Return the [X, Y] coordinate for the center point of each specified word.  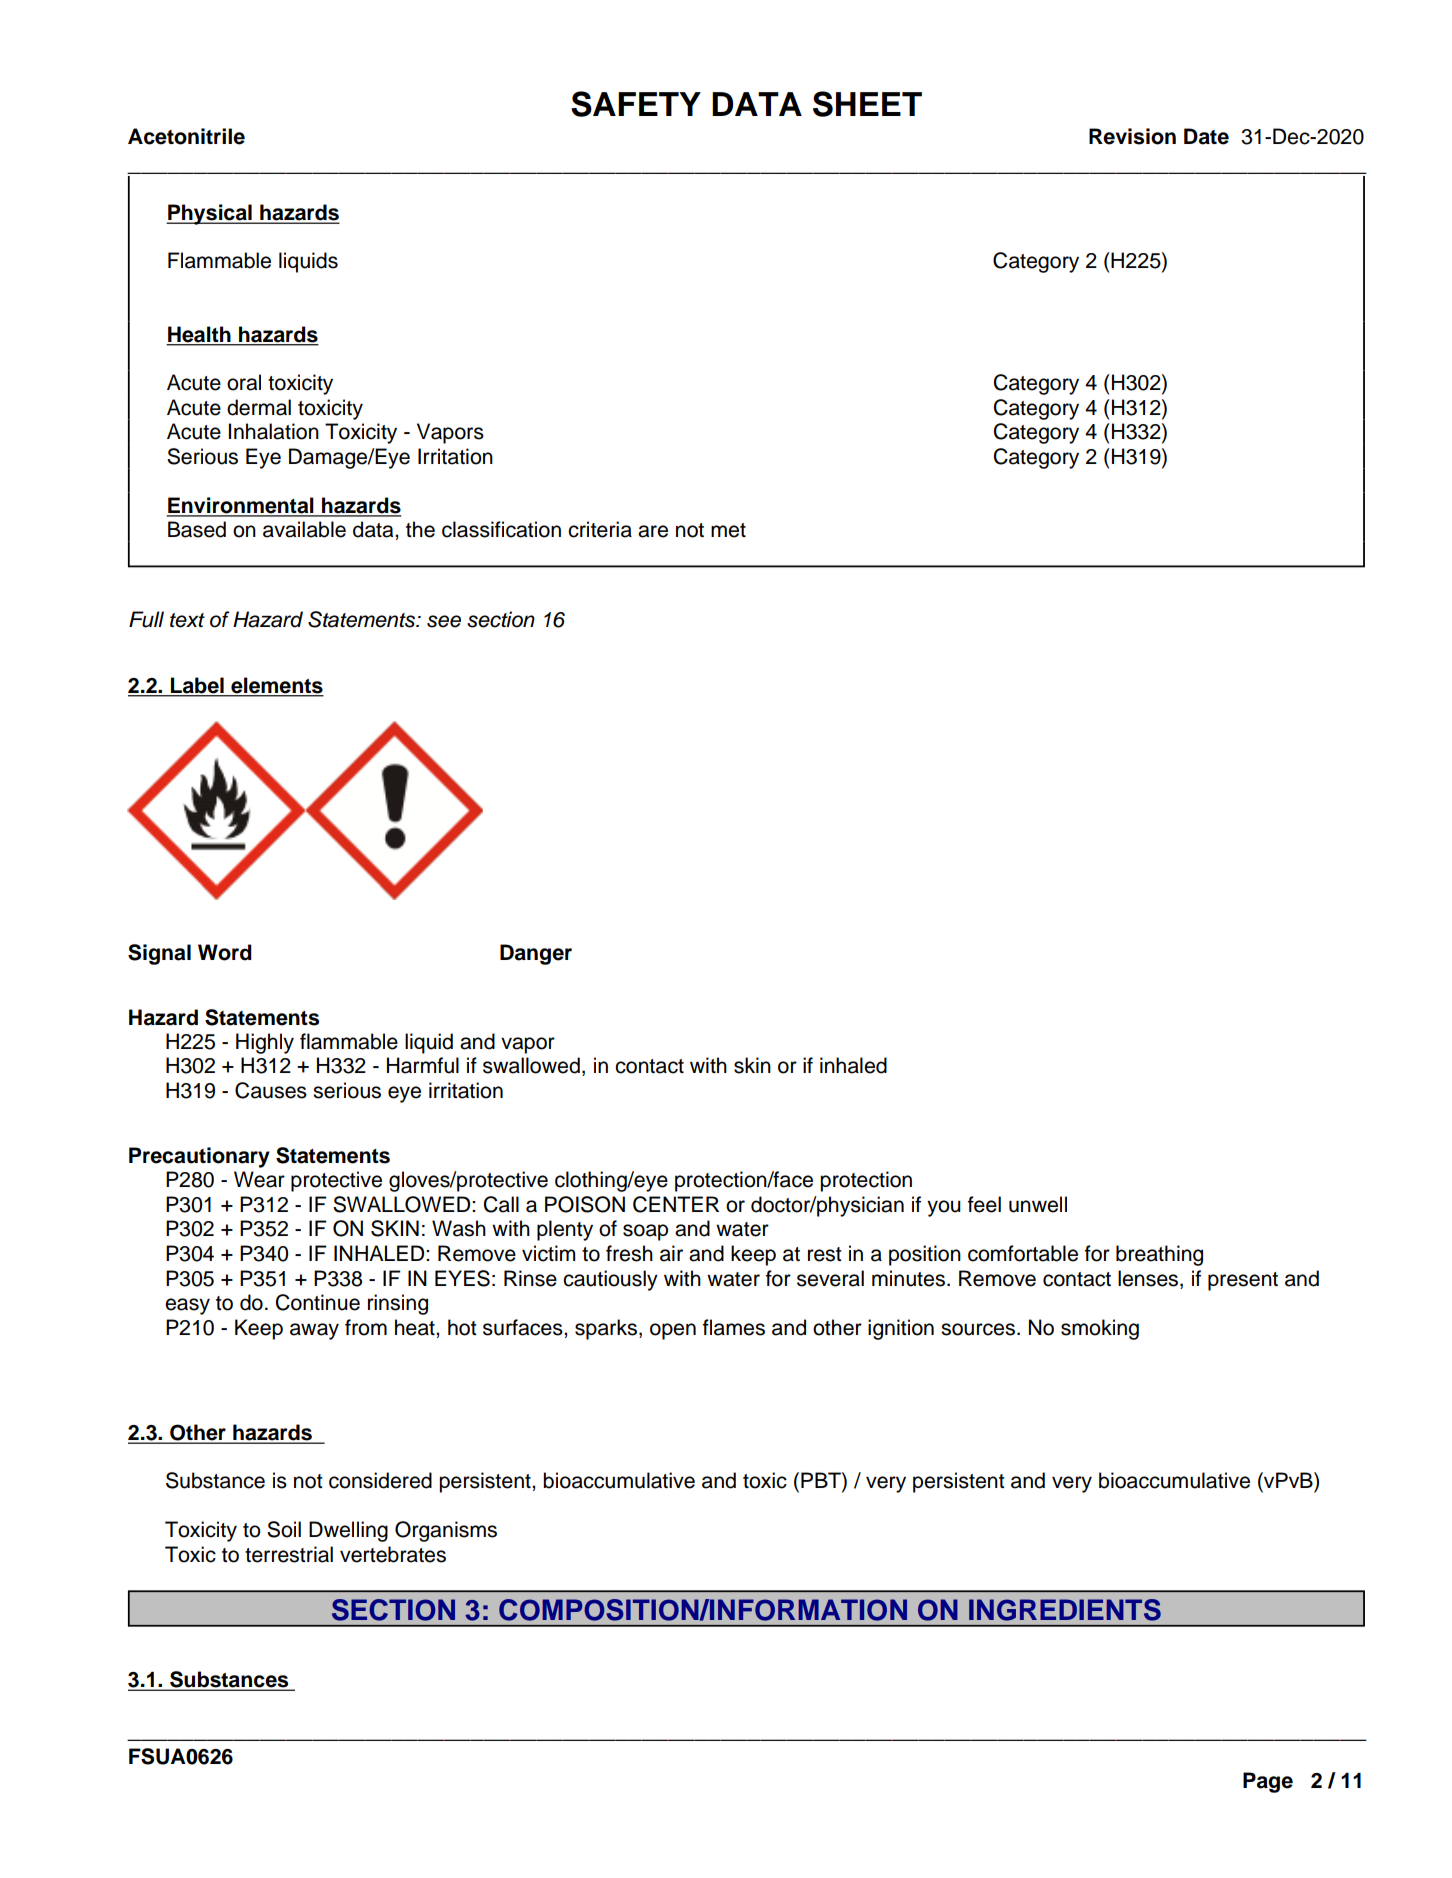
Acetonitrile [186, 136]
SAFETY [636, 104]
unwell [1038, 1204]
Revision [1132, 136]
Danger [536, 954]
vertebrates [393, 1554]
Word [225, 952]
